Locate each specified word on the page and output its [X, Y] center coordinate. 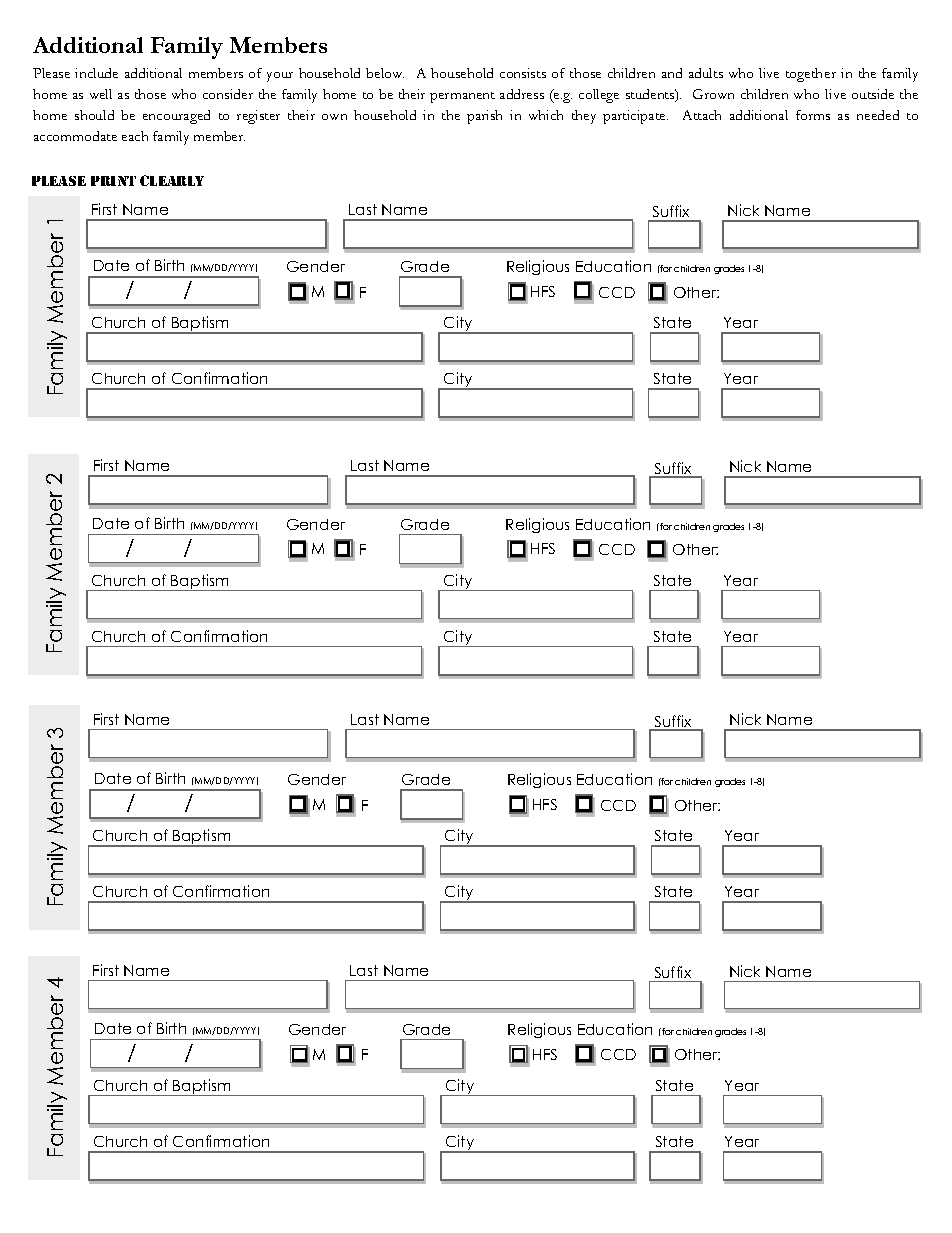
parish [484, 117]
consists [523, 73]
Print [113, 181]
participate [635, 117]
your [280, 77]
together [811, 75]
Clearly [172, 180]
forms [813, 115]
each [135, 136]
